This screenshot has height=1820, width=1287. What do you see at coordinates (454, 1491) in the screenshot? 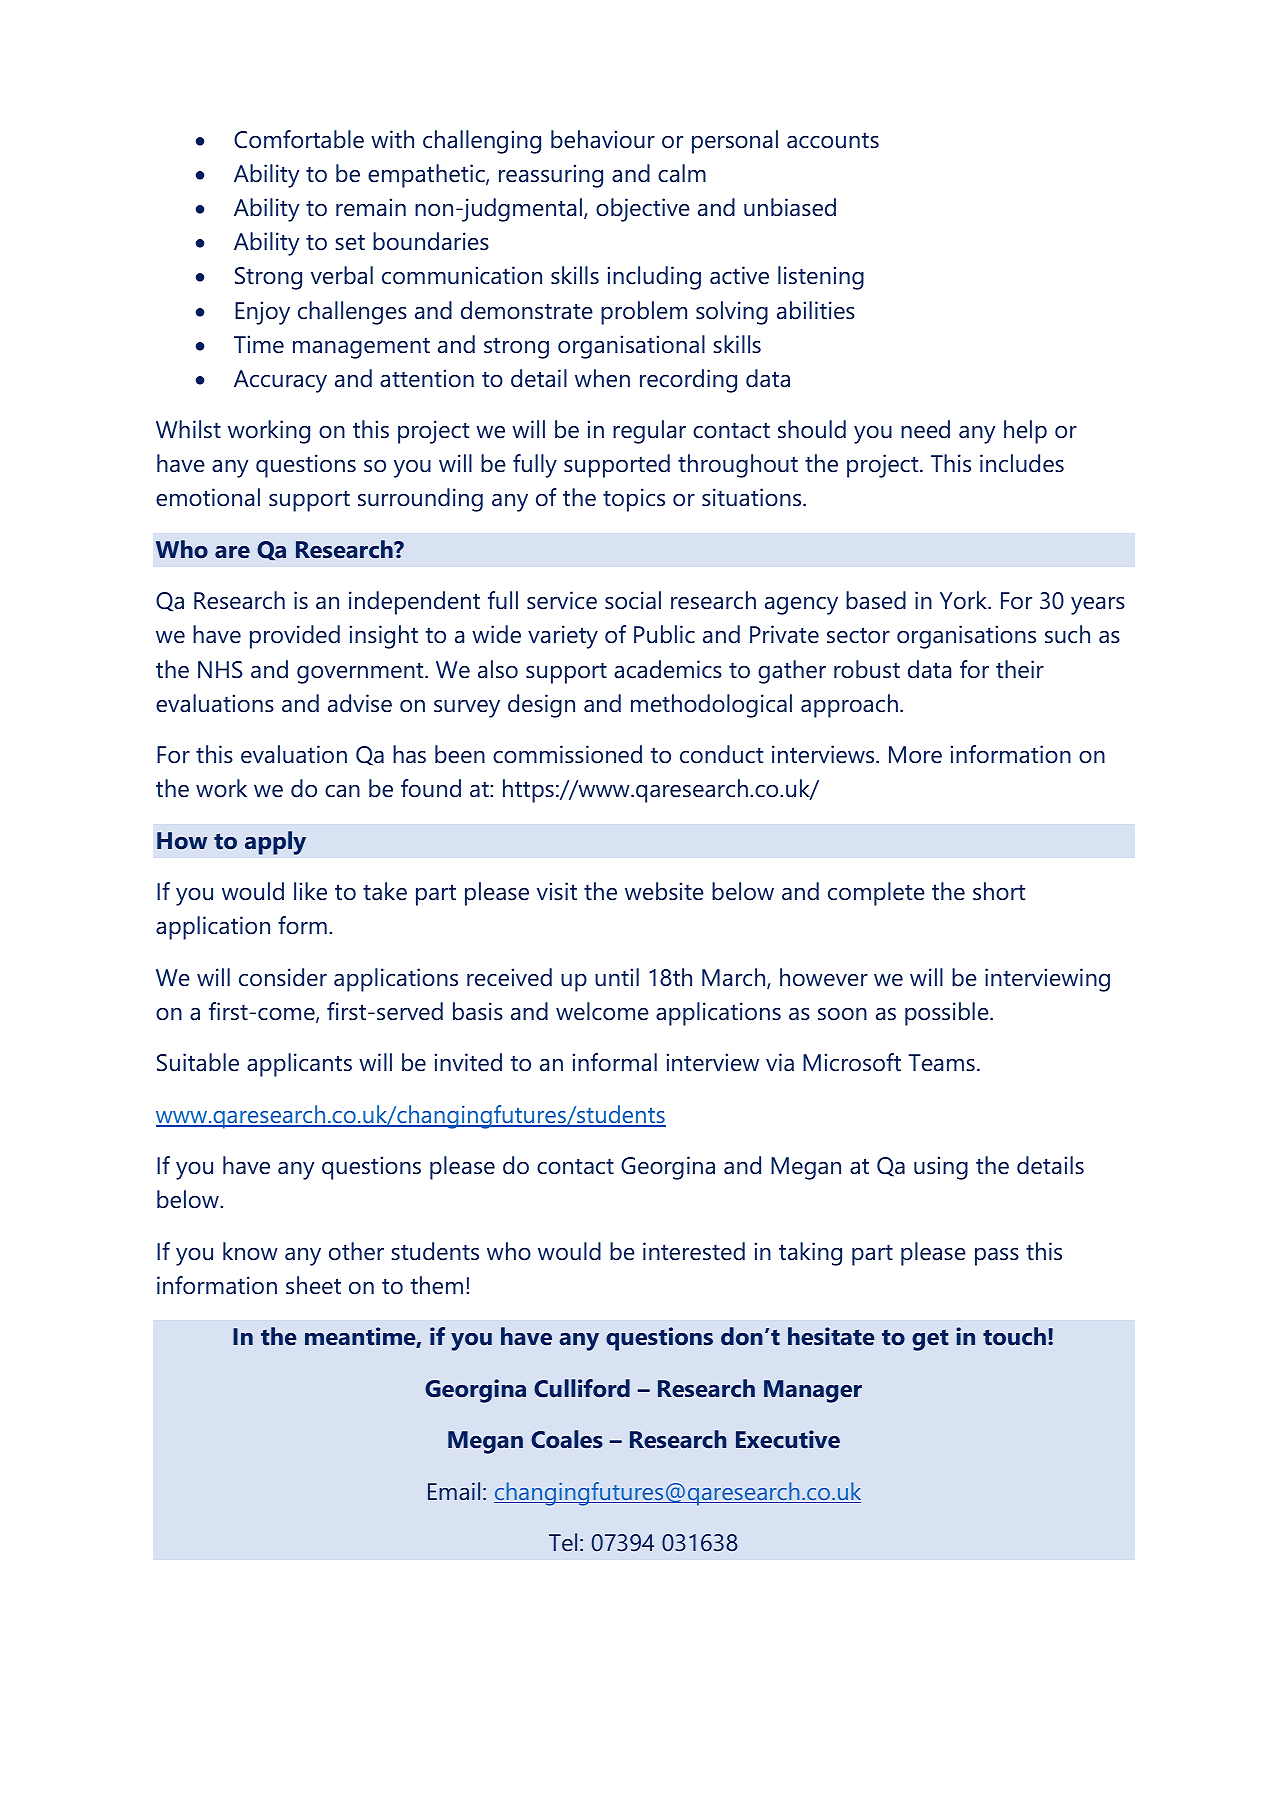
I see `Email` at bounding box center [454, 1491].
